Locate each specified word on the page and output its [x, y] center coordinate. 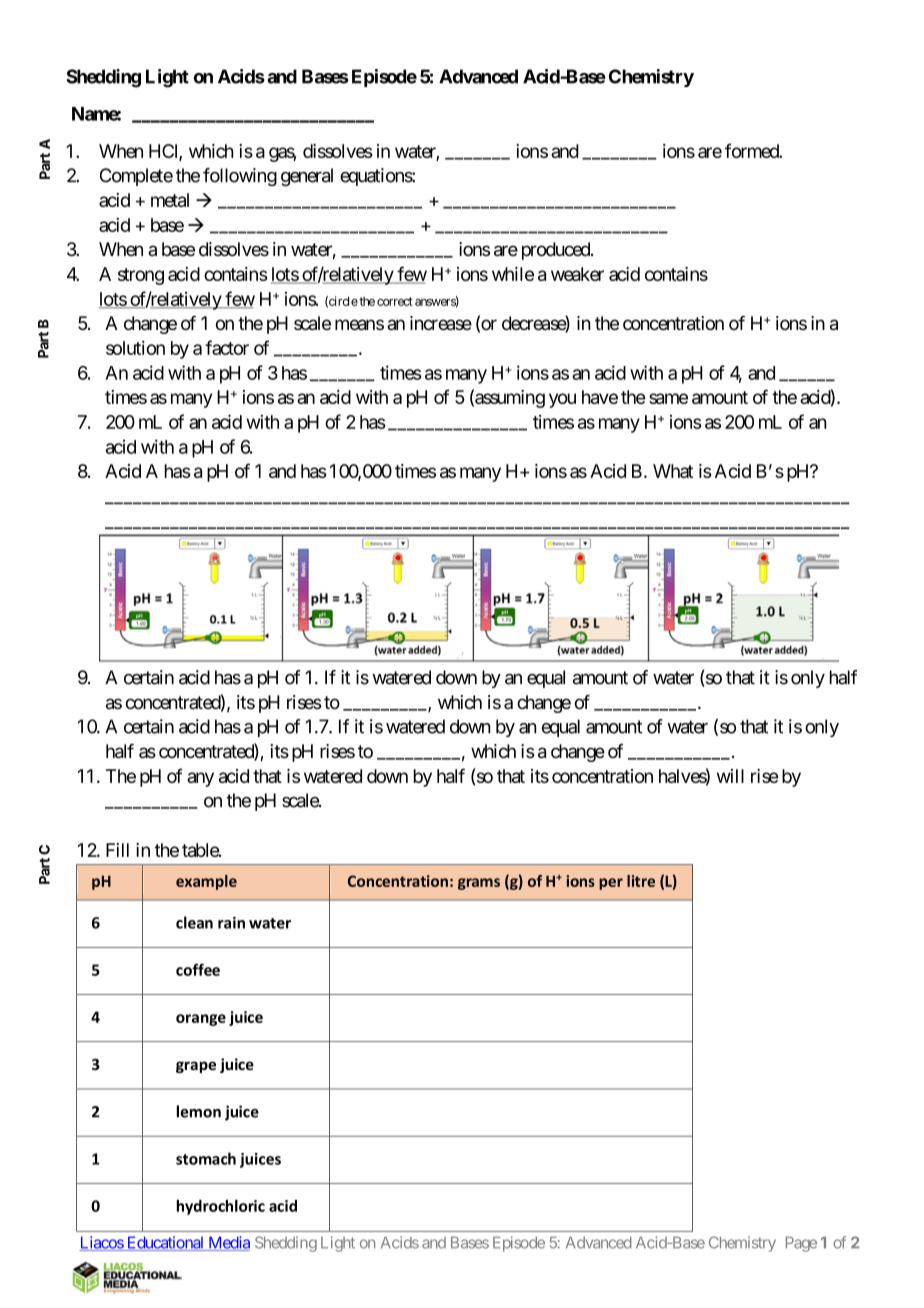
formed [752, 150]
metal [170, 200]
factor [227, 347]
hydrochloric [221, 1207]
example [206, 882]
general [307, 177]
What [673, 471]
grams [479, 884]
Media [228, 1243]
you [562, 400]
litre [641, 881]
